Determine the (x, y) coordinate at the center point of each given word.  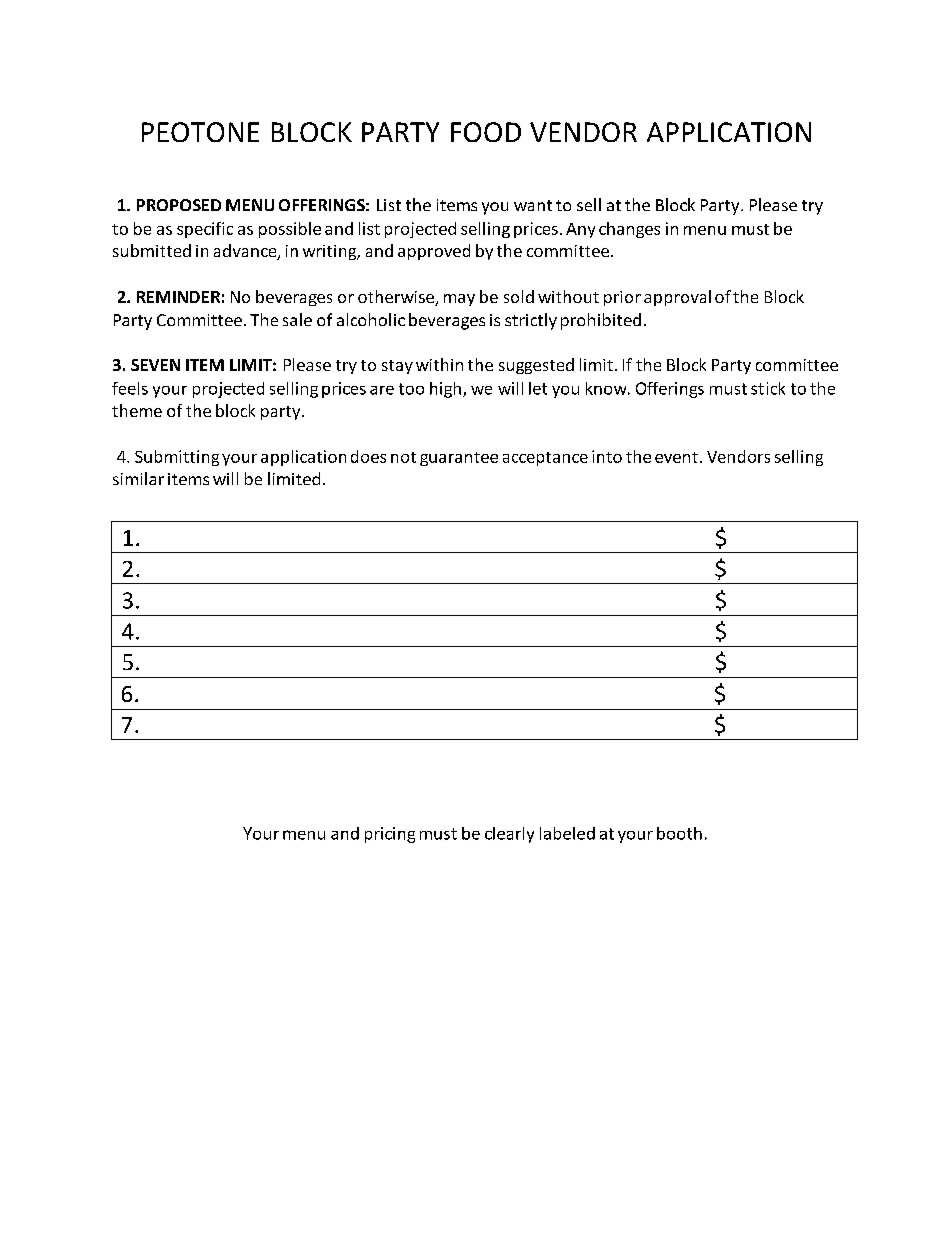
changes (629, 230)
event (676, 457)
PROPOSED (179, 205)
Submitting (177, 458)
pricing (390, 835)
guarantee (459, 459)
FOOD (486, 132)
